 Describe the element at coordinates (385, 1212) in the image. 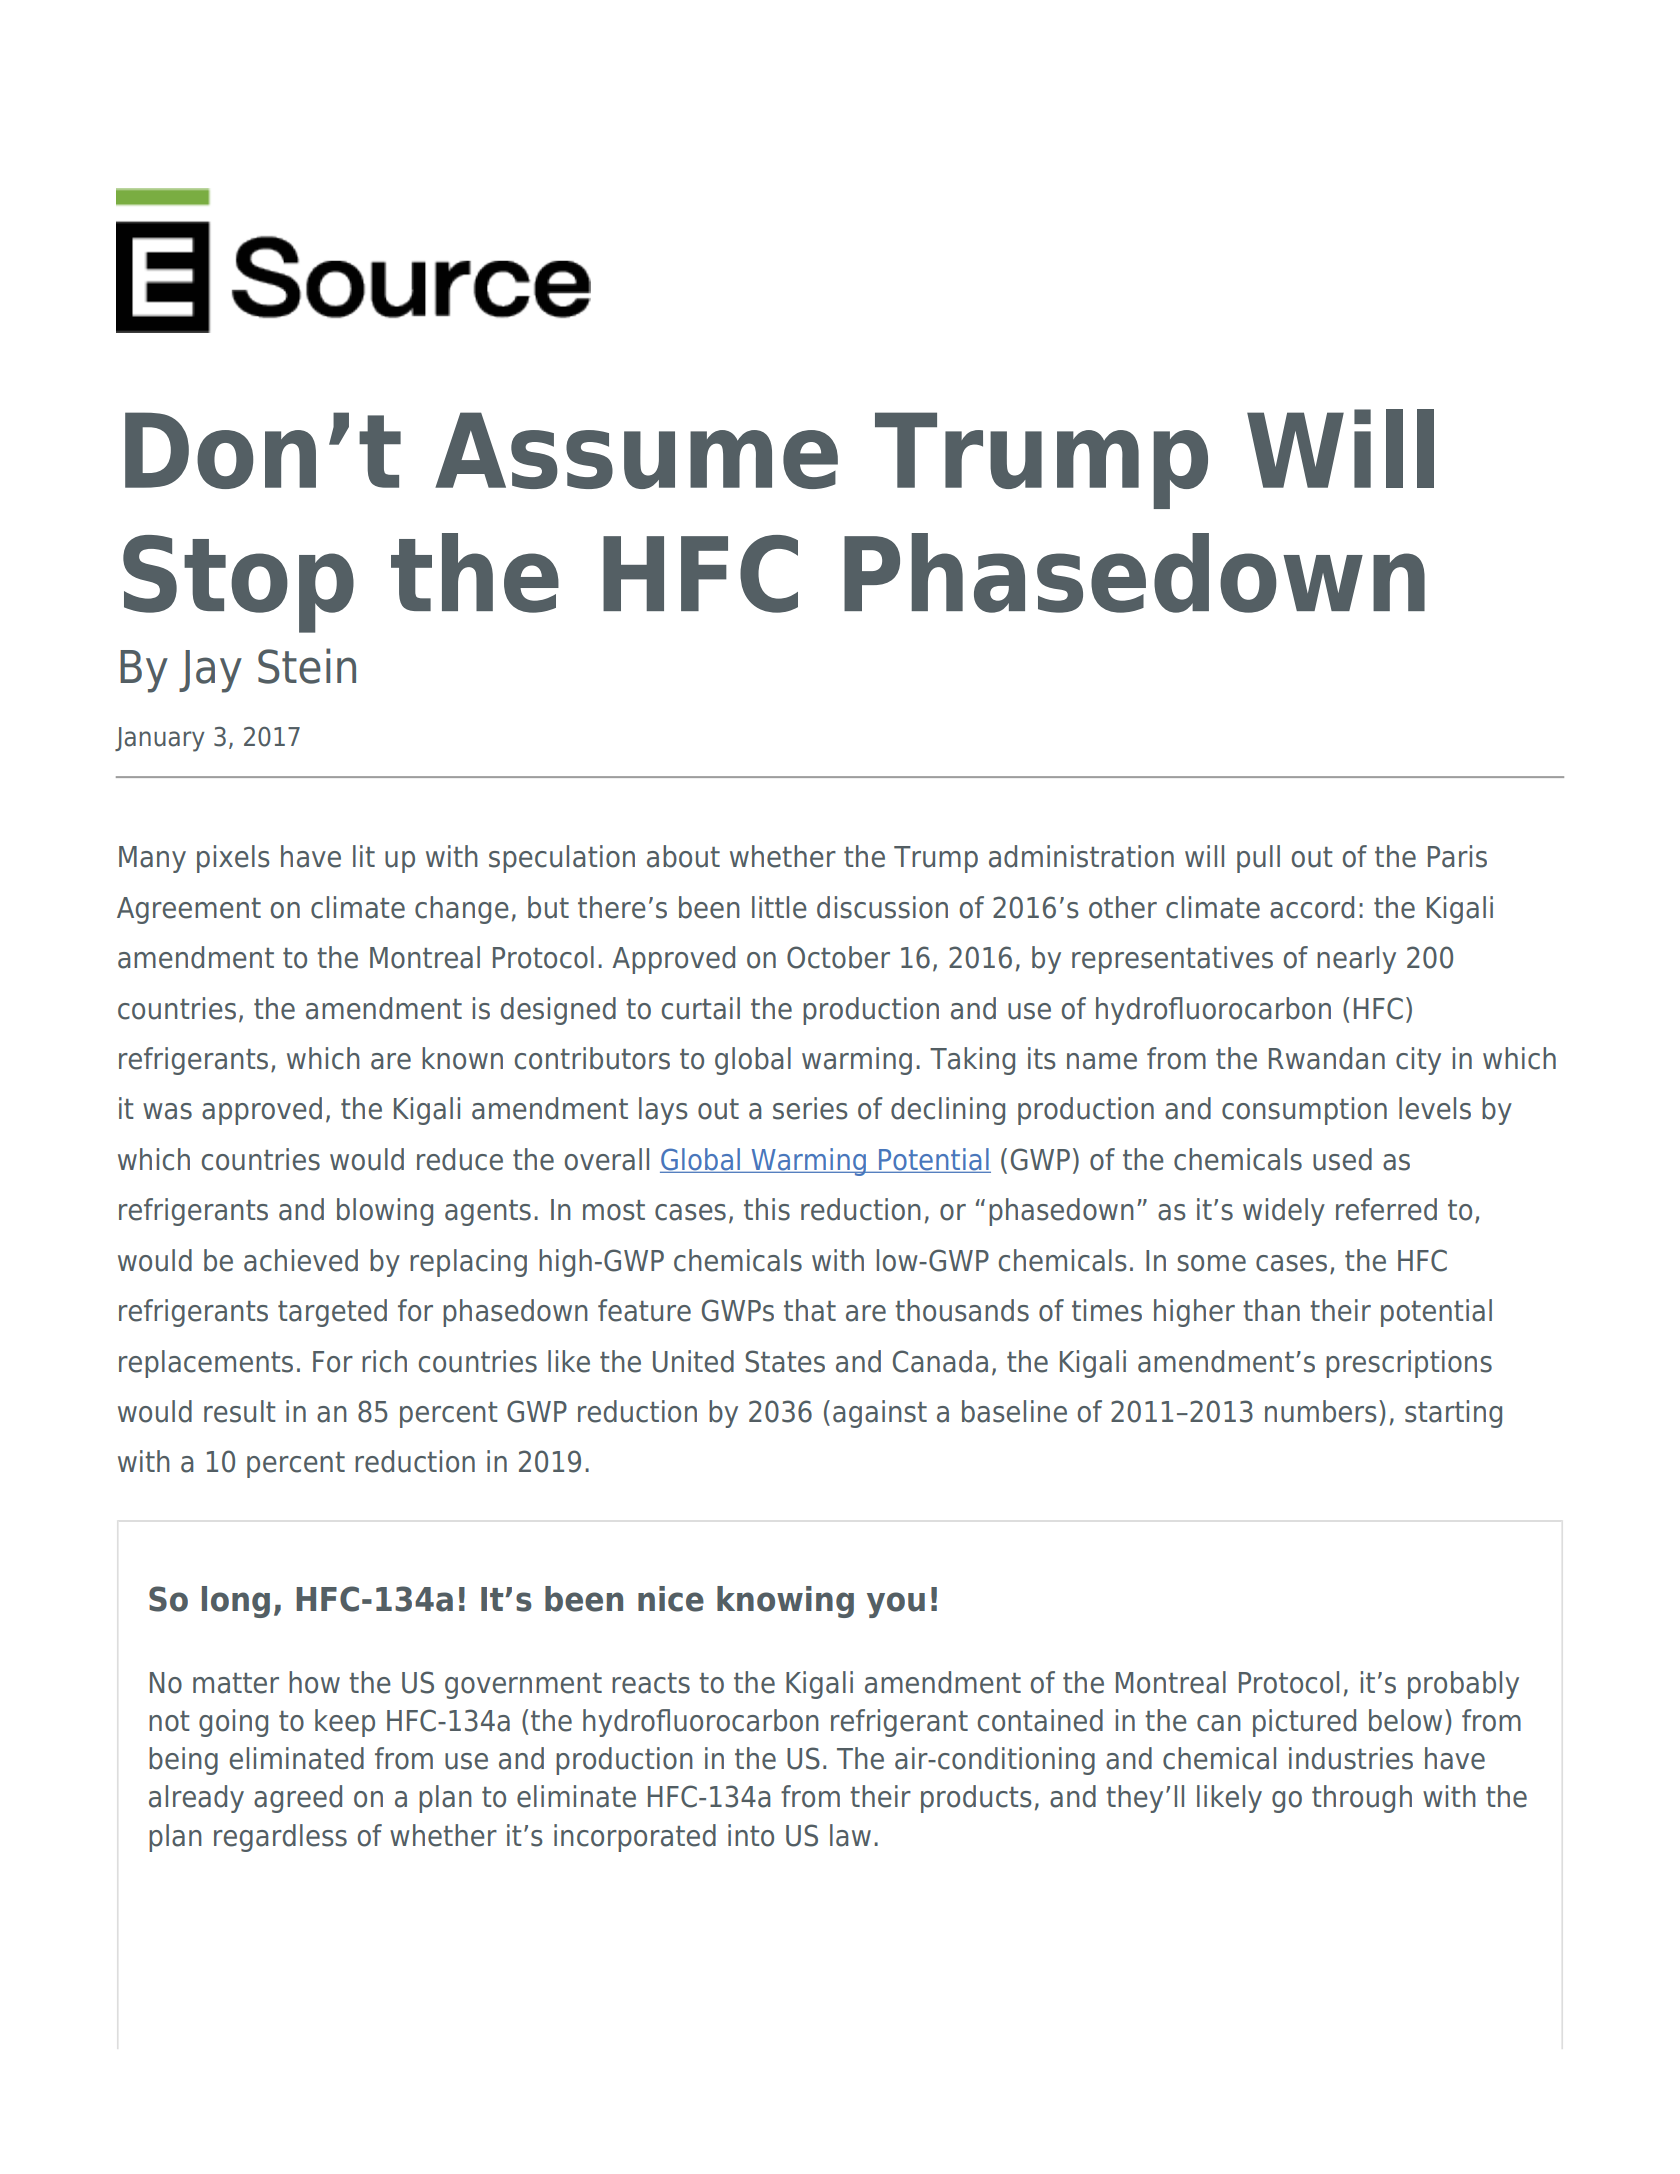

I see `blowing` at that location.
